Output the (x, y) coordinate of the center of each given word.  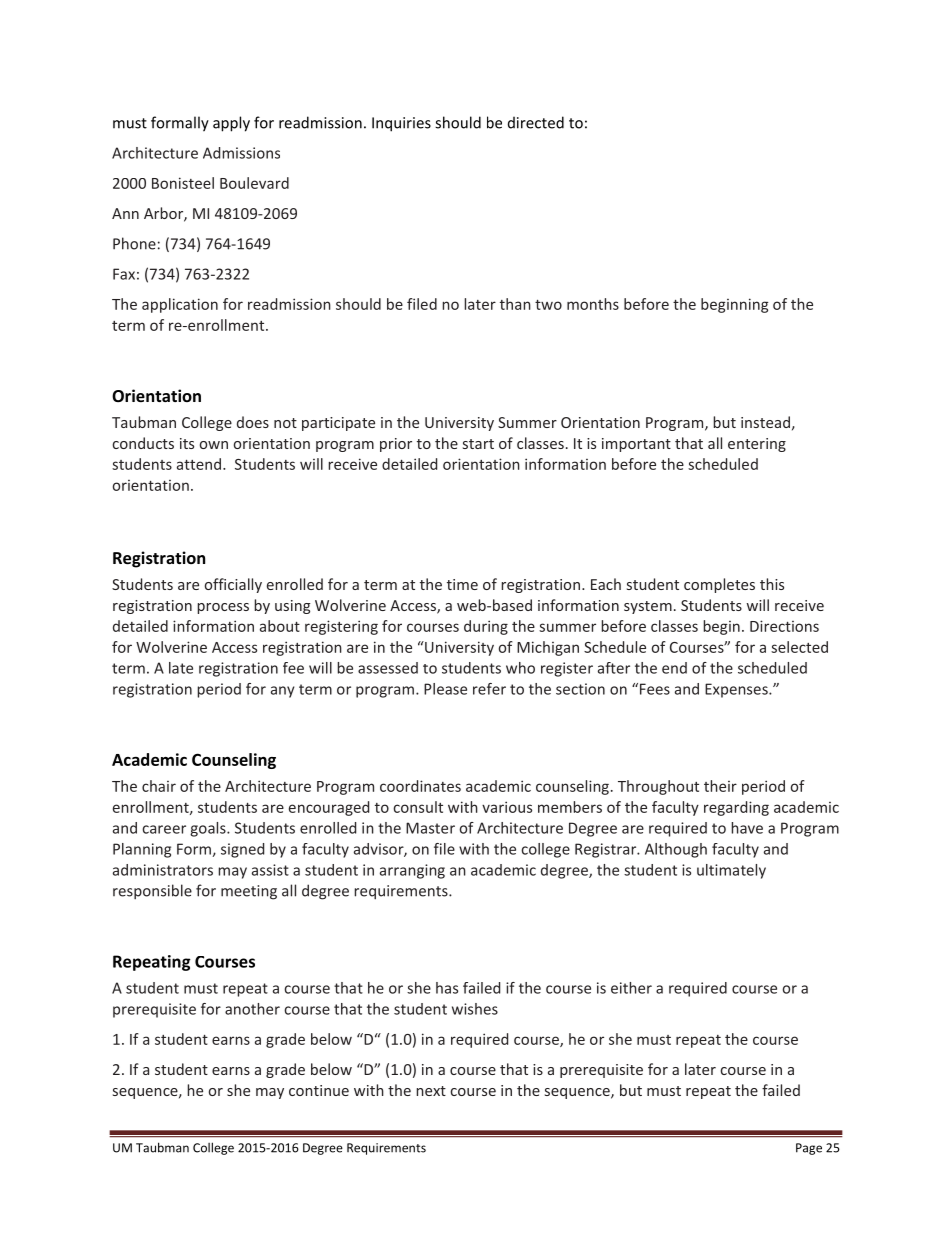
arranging (412, 871)
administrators (163, 870)
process (223, 608)
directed (536, 122)
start (478, 444)
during (486, 627)
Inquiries (401, 124)
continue (319, 1090)
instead (765, 422)
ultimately (731, 871)
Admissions (241, 153)
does (253, 422)
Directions (784, 626)
